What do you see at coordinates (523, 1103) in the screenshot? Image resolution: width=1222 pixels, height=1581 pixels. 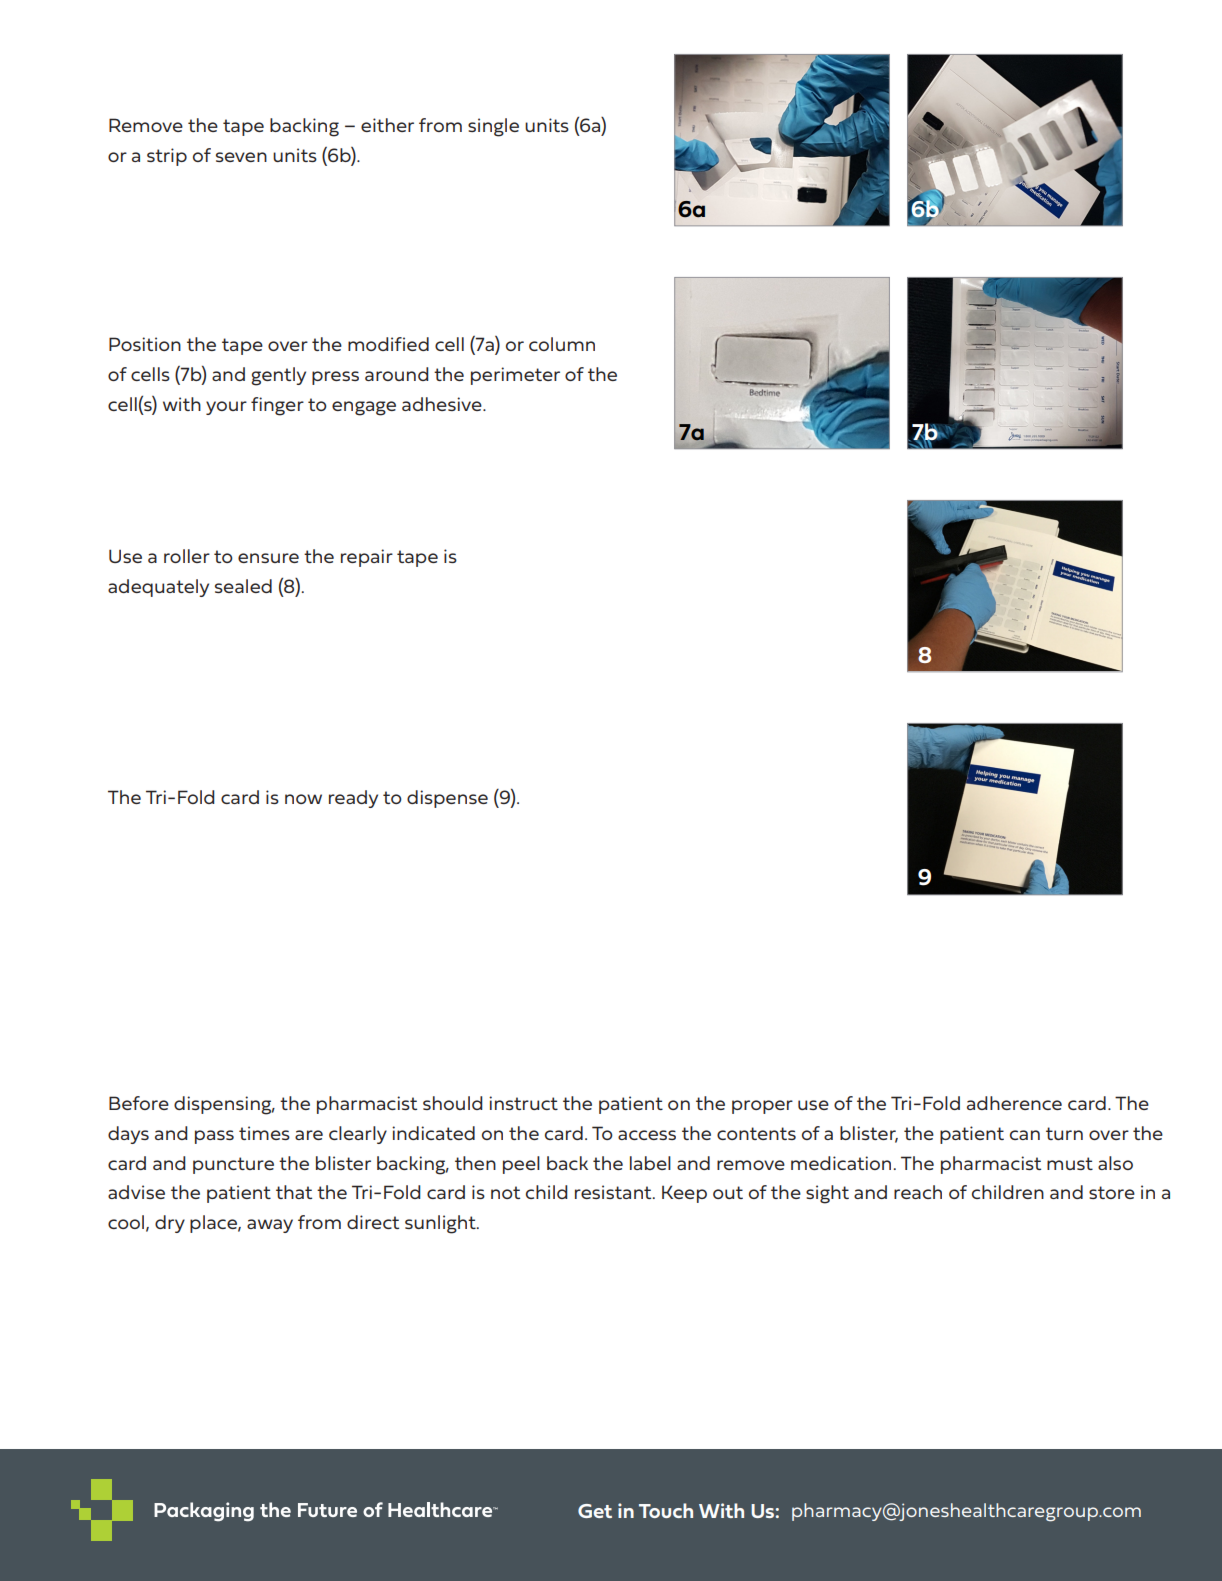 I see `instruct` at bounding box center [523, 1103].
